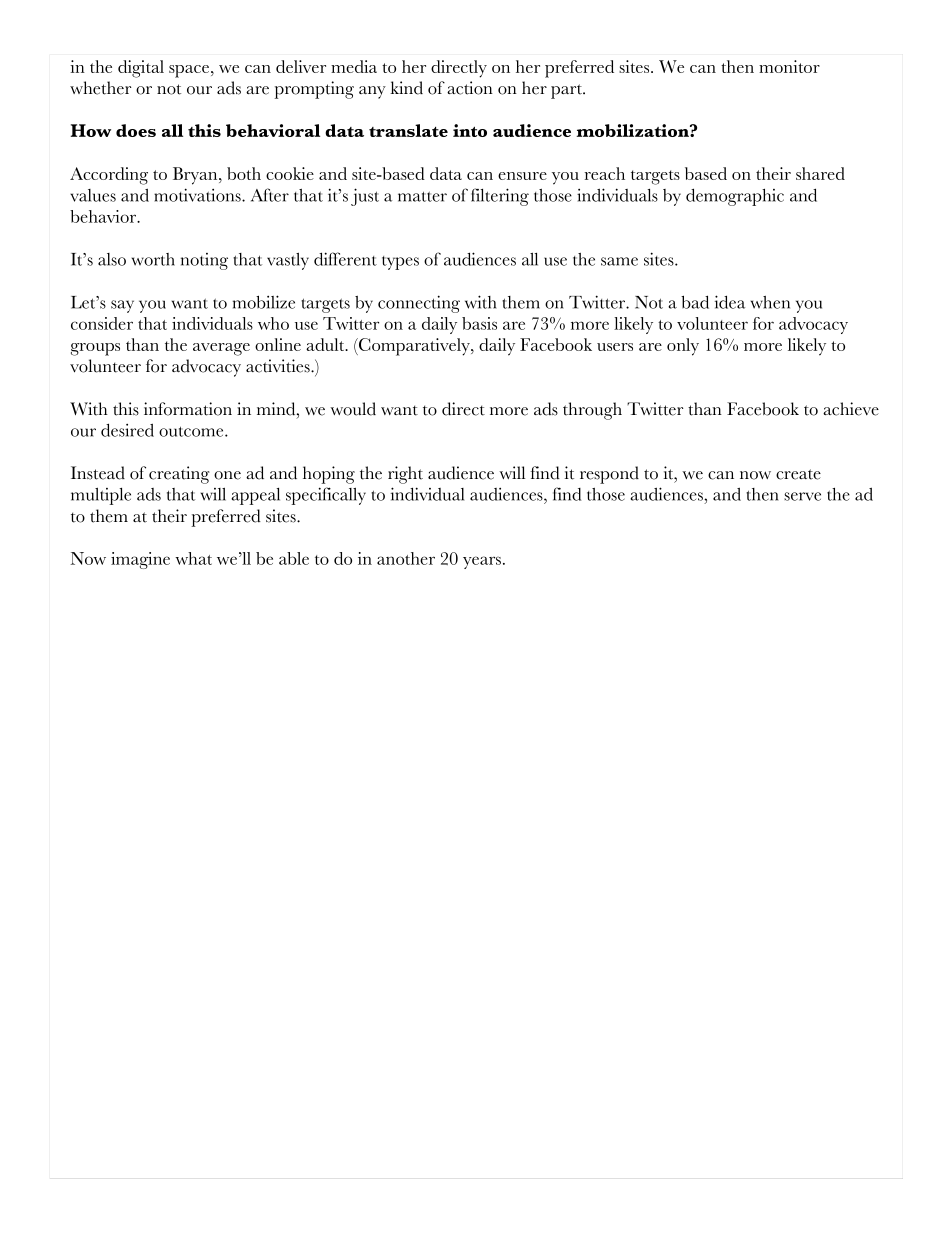 The height and width of the screenshot is (1233, 952). Describe the element at coordinates (789, 66) in the screenshot. I see `monitor` at that location.
